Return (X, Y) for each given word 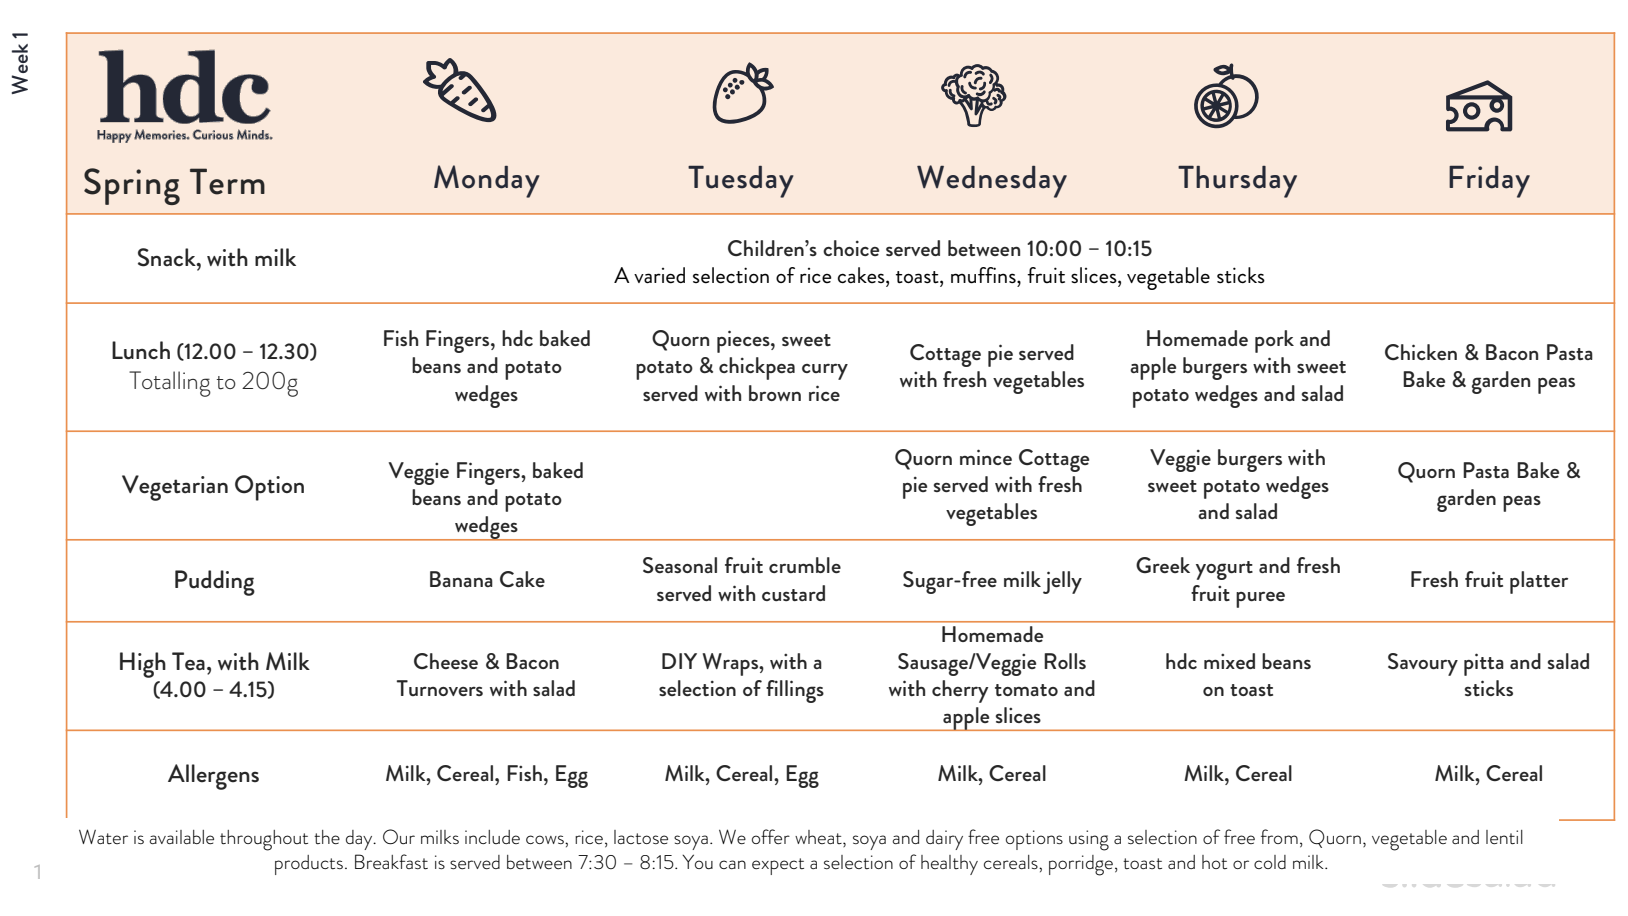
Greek (1163, 565)
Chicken (1421, 352)
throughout (264, 840)
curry (825, 372)
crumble (805, 565)
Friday (1489, 182)
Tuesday (741, 182)
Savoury (1423, 664)
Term (227, 181)
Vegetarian (175, 488)
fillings (795, 691)
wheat (819, 838)
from (1279, 836)
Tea (188, 661)
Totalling (170, 384)
